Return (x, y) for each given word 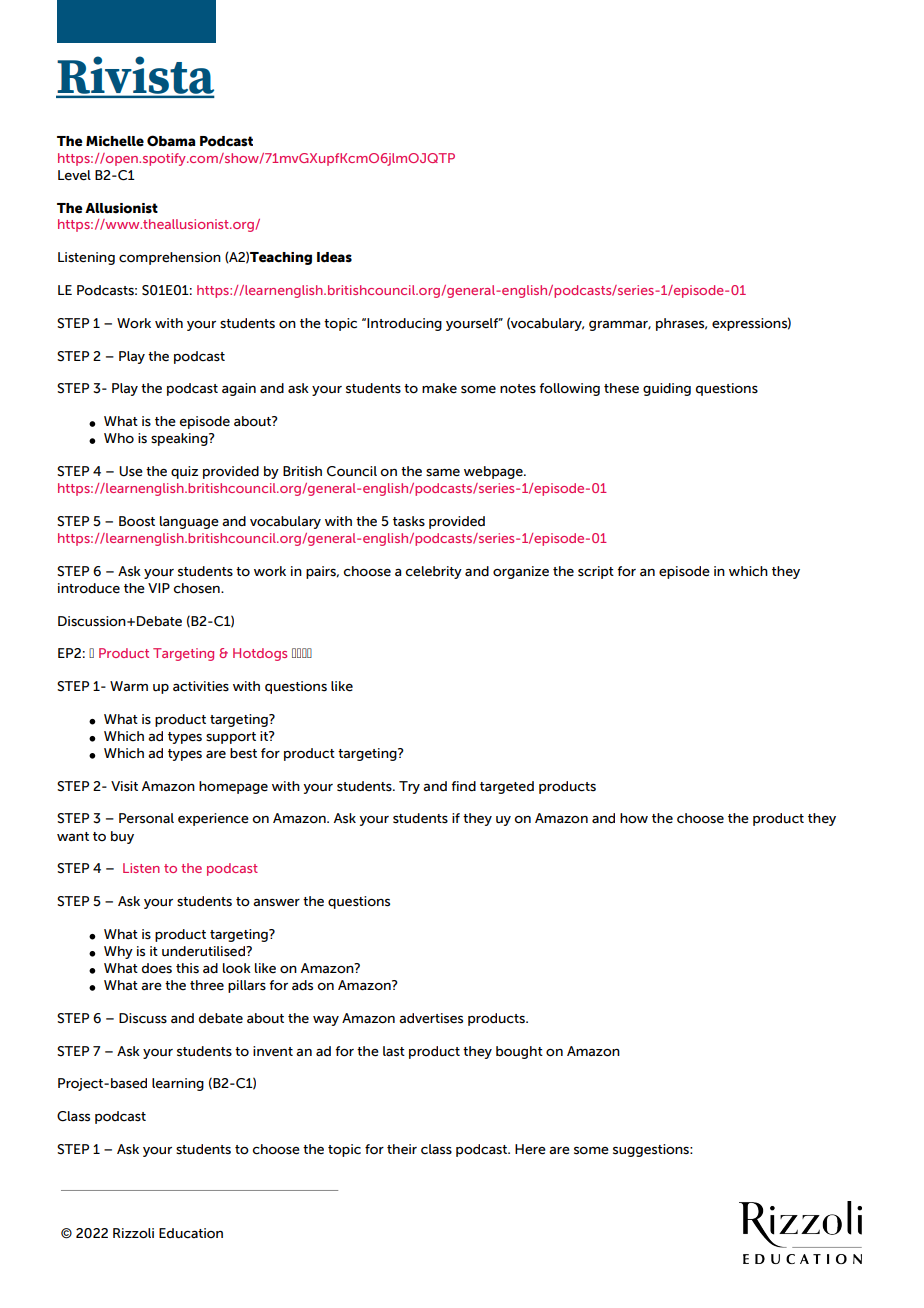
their (402, 1149)
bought (519, 1052)
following (569, 389)
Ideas (334, 257)
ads (302, 985)
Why (118, 952)
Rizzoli (133, 1233)
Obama (171, 141)
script (596, 572)
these (621, 388)
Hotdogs (260, 654)
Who (119, 438)
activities (201, 686)
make (439, 388)
